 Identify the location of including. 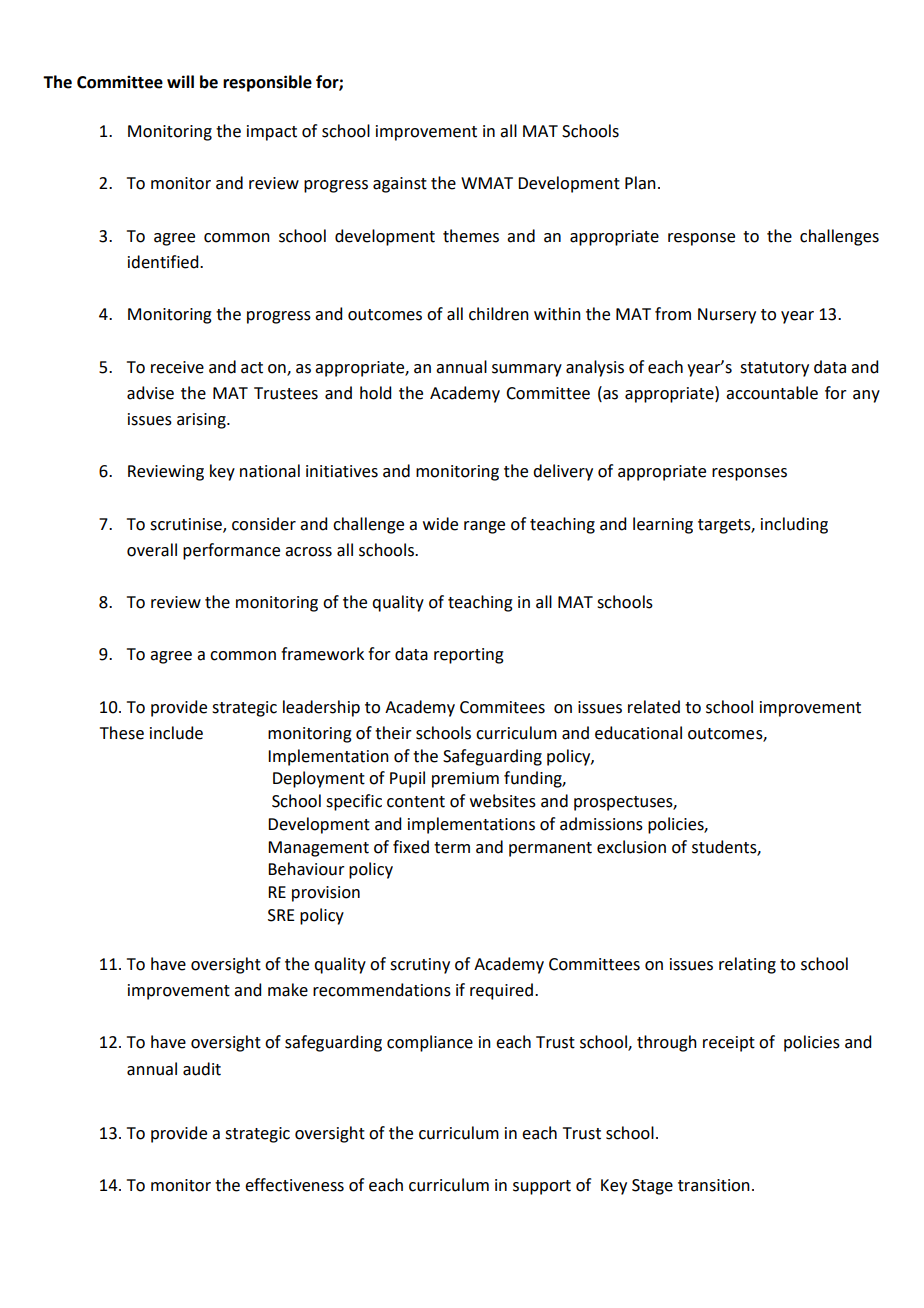
(794, 525).
